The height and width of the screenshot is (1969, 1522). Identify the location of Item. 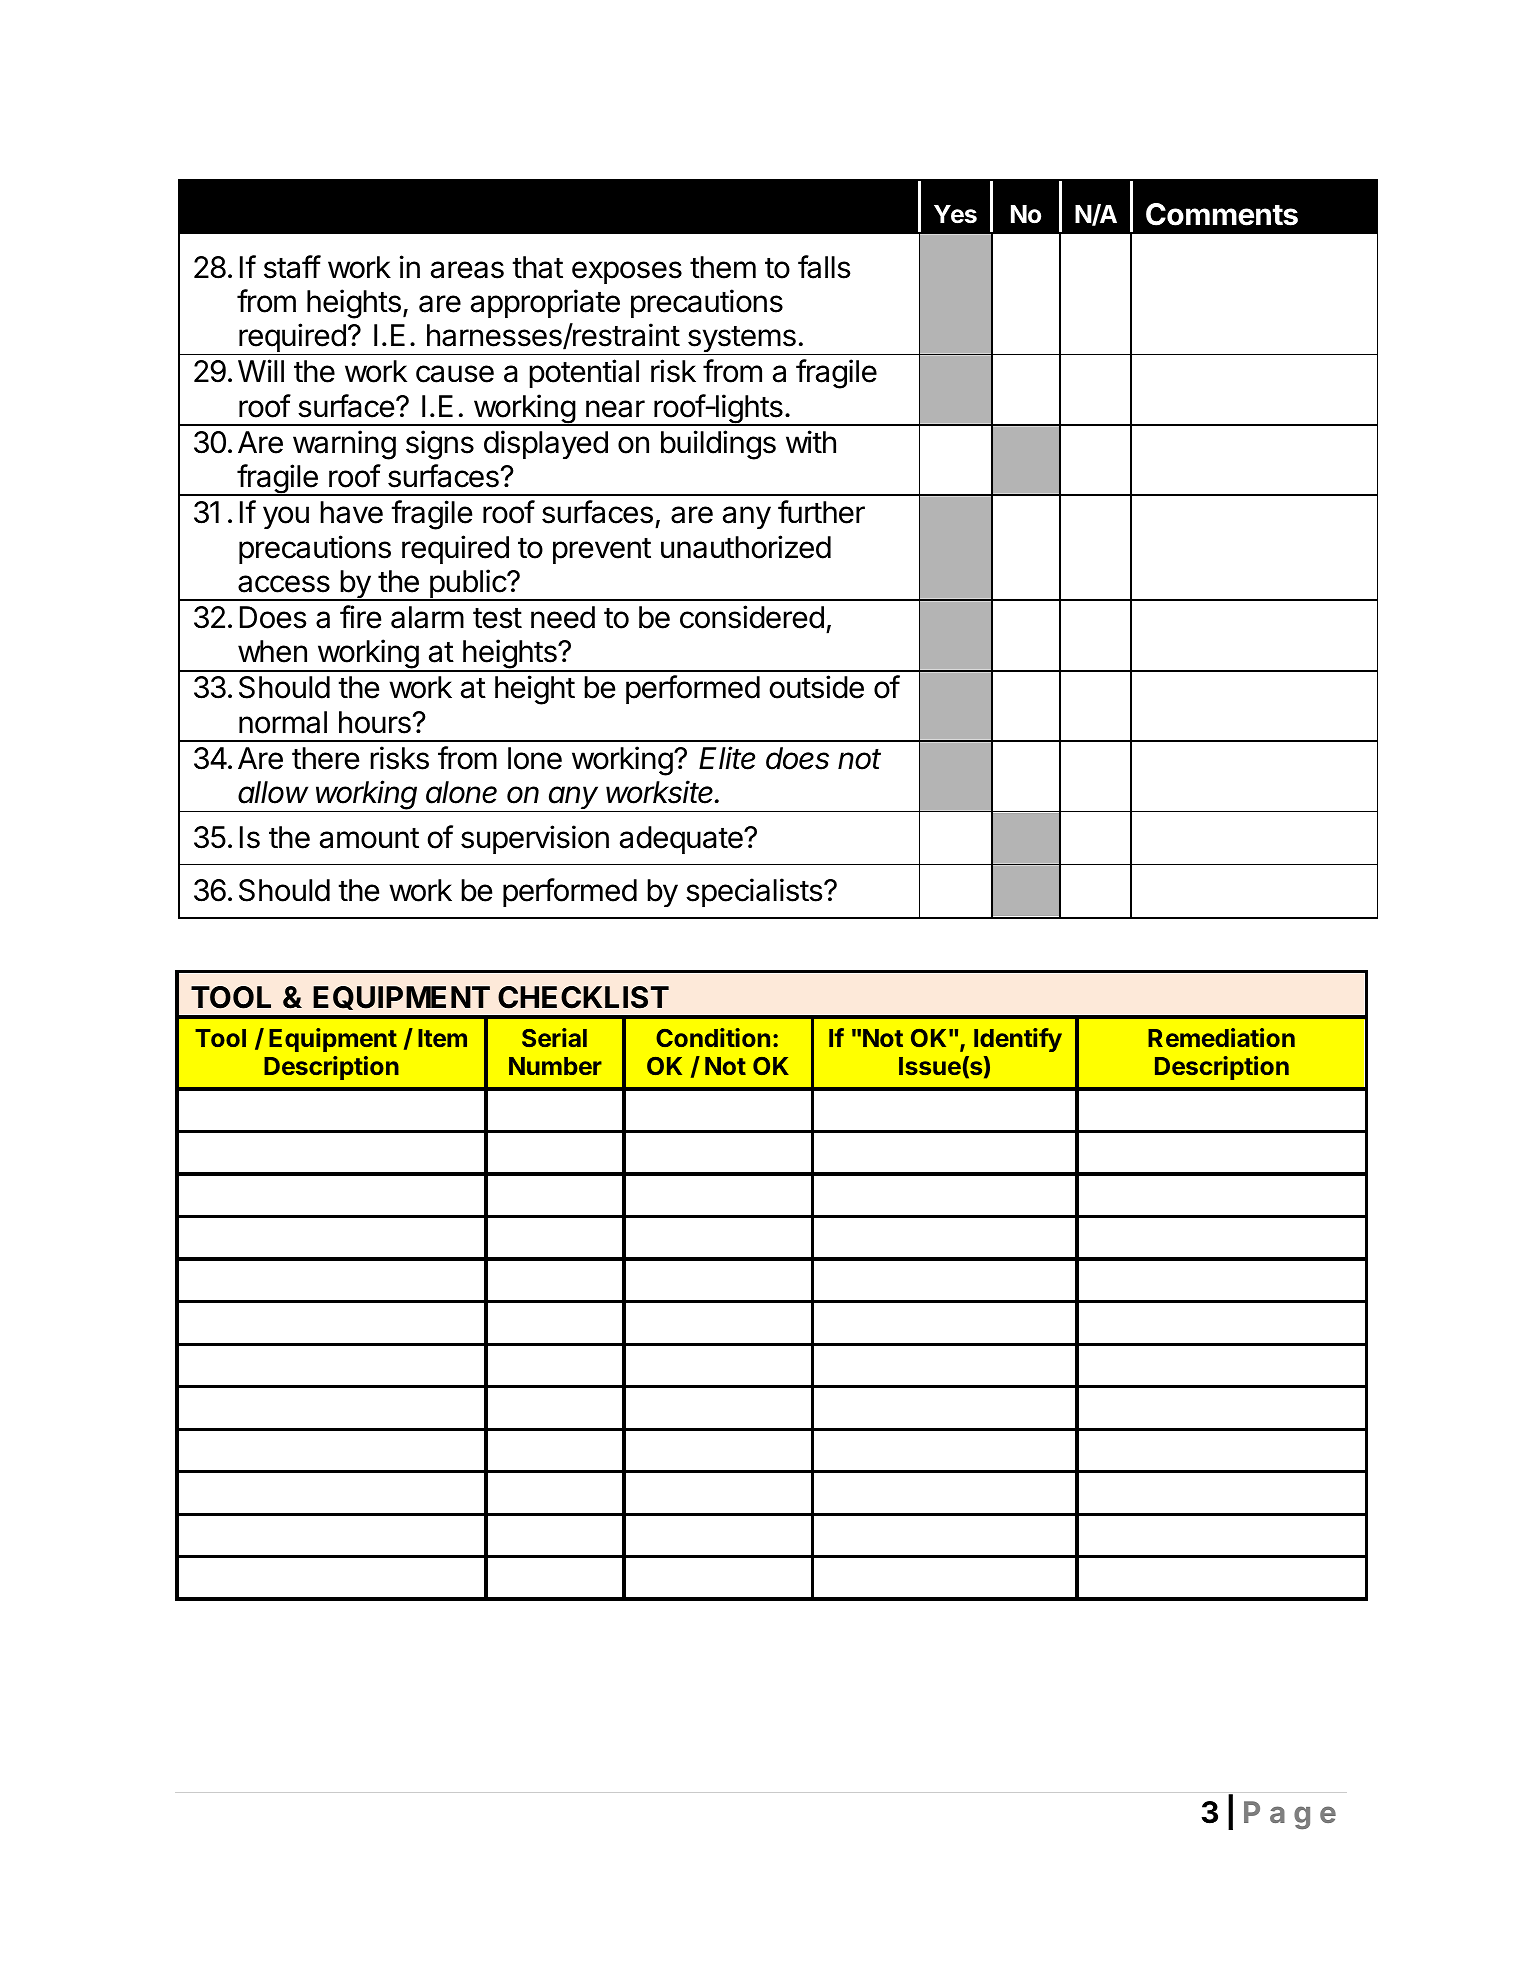
(442, 1038).
